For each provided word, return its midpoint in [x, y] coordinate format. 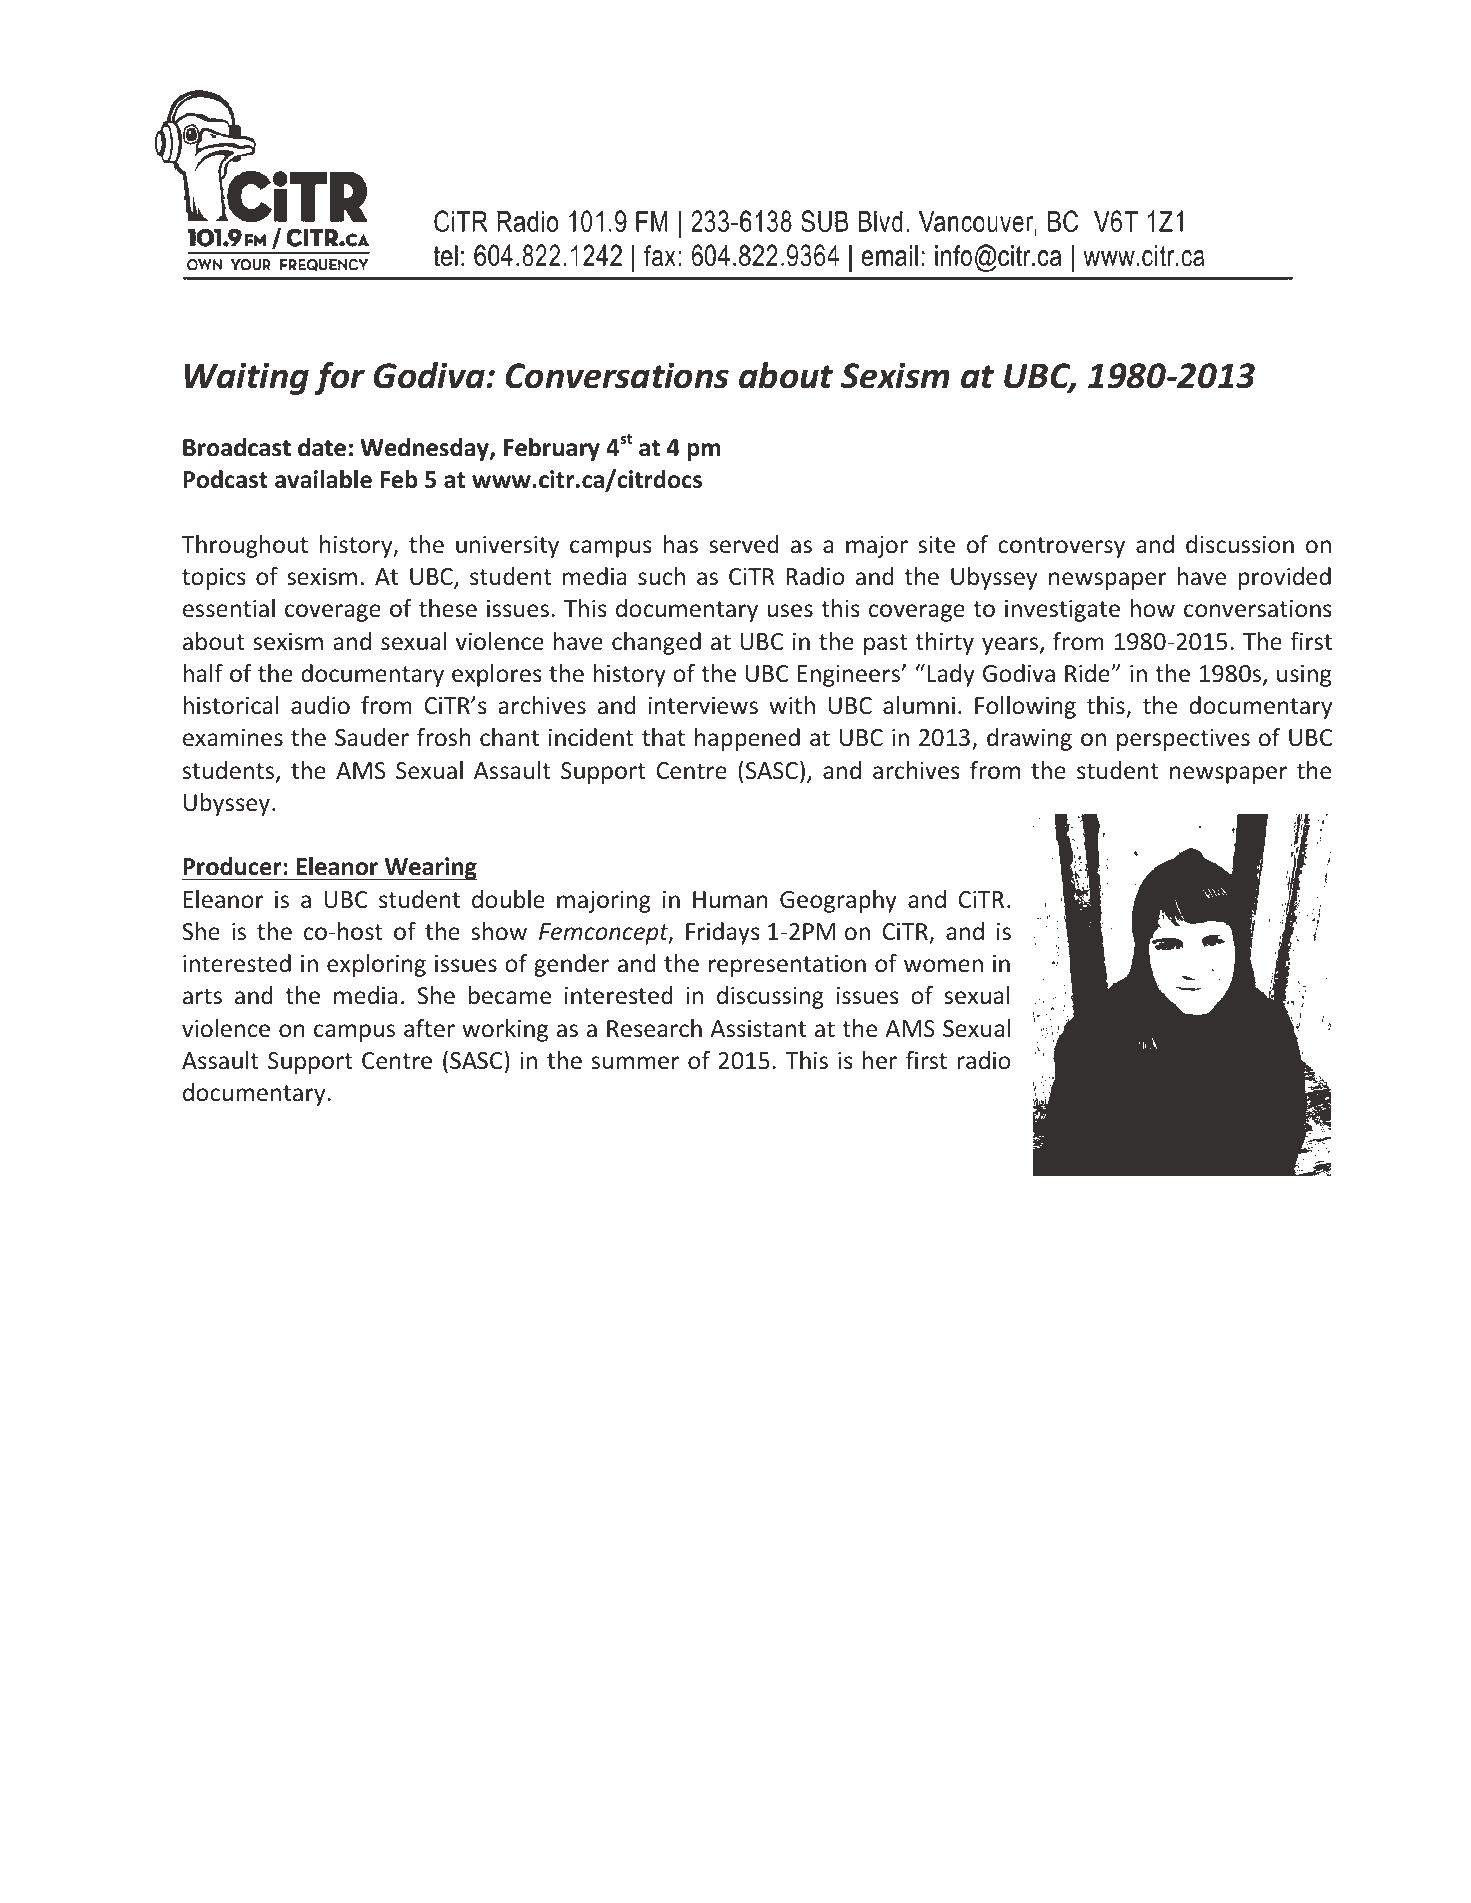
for [339, 378]
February [552, 449]
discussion [1240, 544]
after [429, 1028]
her [880, 1060]
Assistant [758, 1029]
